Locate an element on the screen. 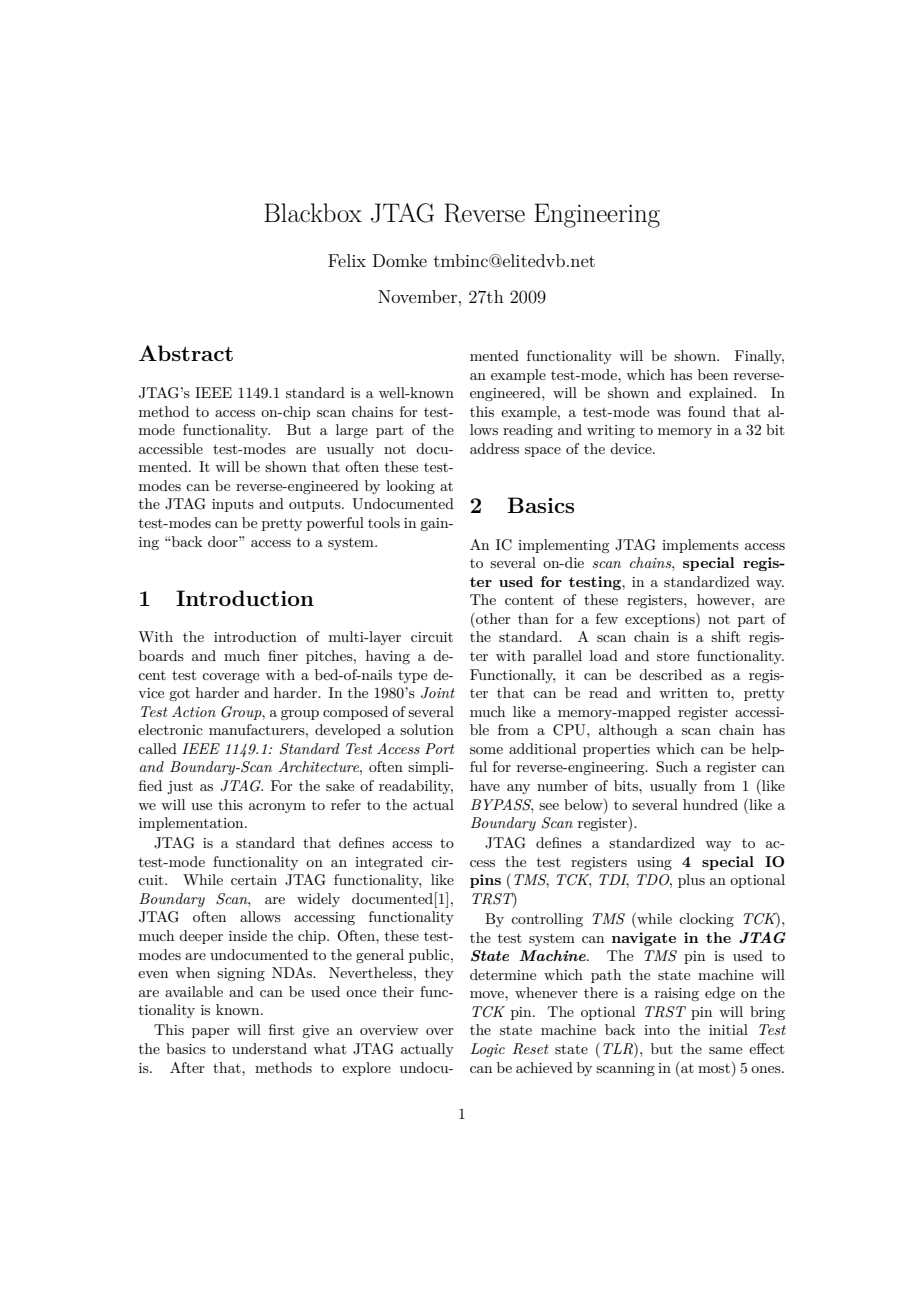 This screenshot has height=1308, width=924. have is located at coordinates (485, 785).
